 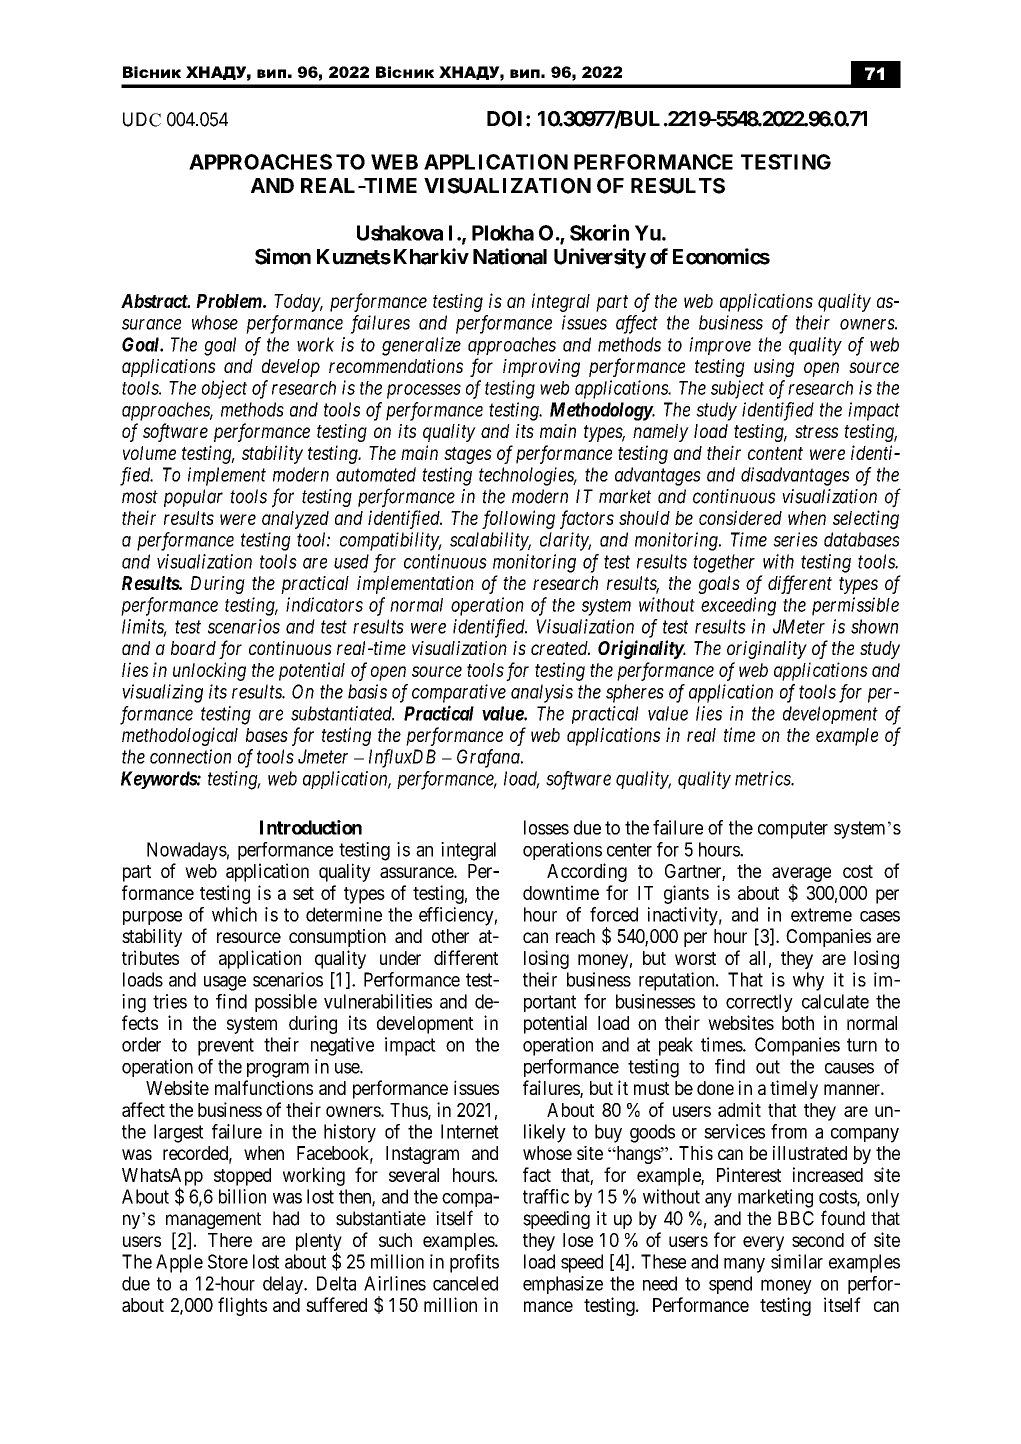 I want to click on Simon, so click(x=283, y=256).
